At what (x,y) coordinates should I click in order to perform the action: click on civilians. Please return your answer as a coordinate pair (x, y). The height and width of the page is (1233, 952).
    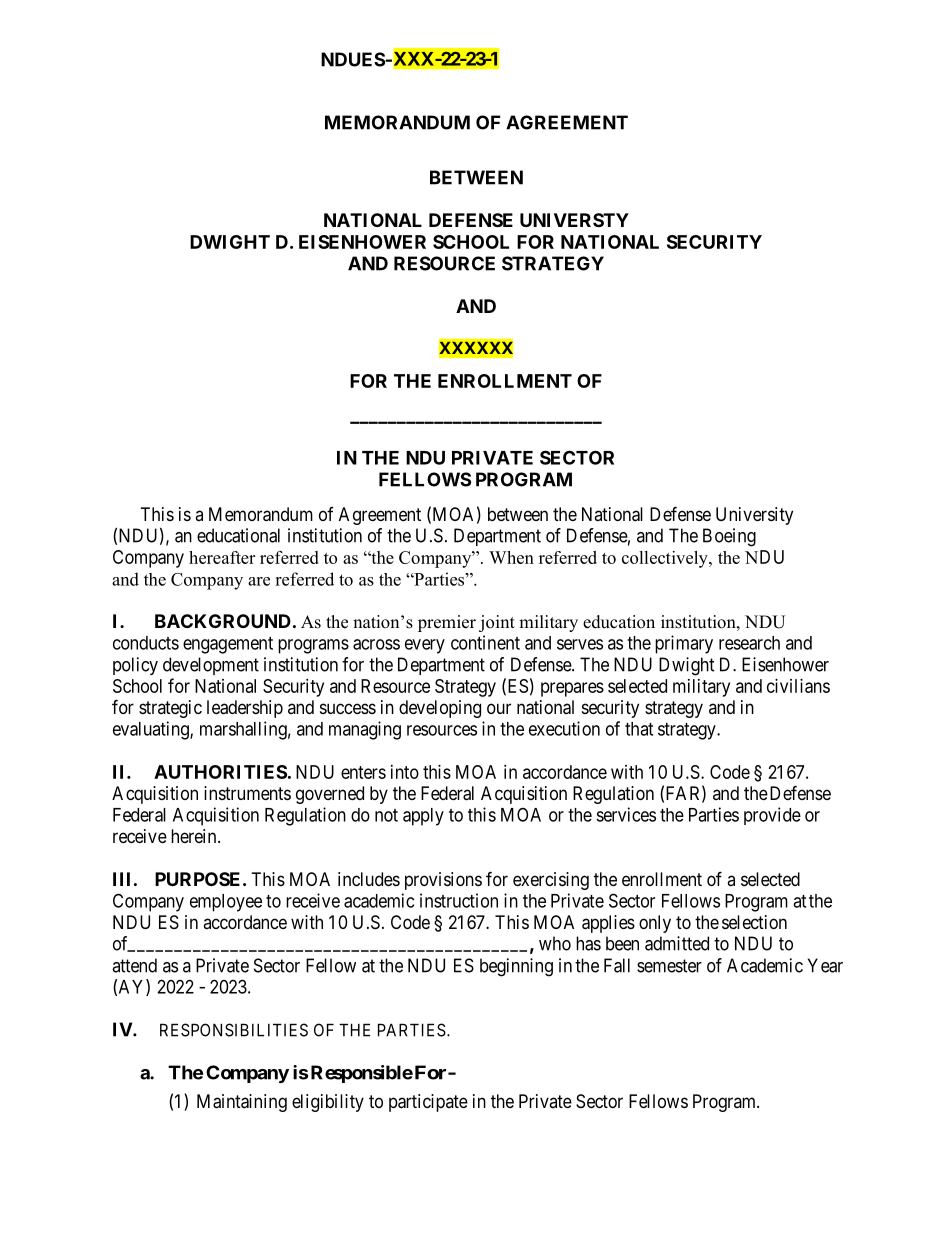
    Looking at the image, I should click on (798, 686).
